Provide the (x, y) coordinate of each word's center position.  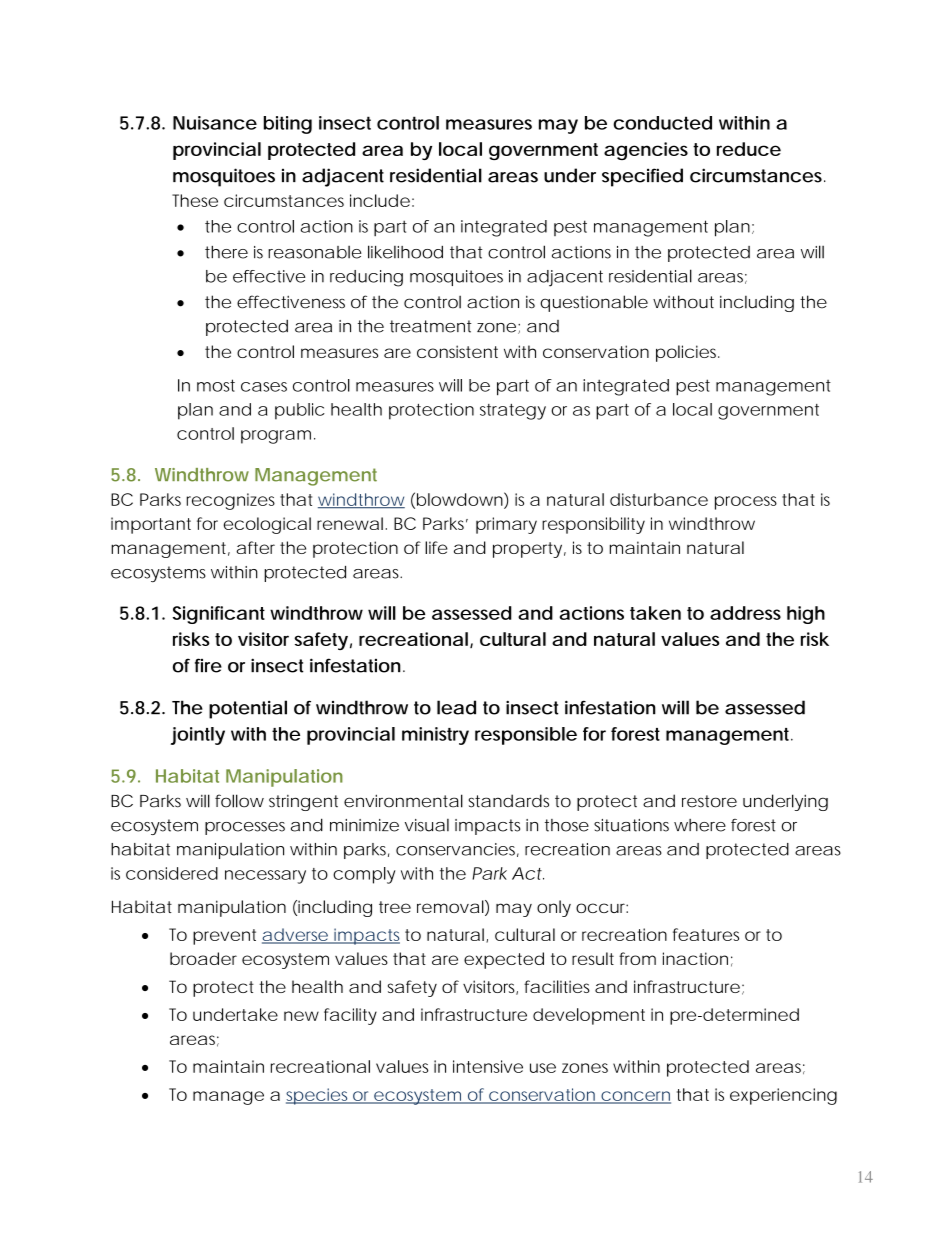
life (436, 547)
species (319, 1096)
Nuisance (215, 123)
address (745, 613)
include (380, 200)
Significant (219, 615)
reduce (749, 149)
